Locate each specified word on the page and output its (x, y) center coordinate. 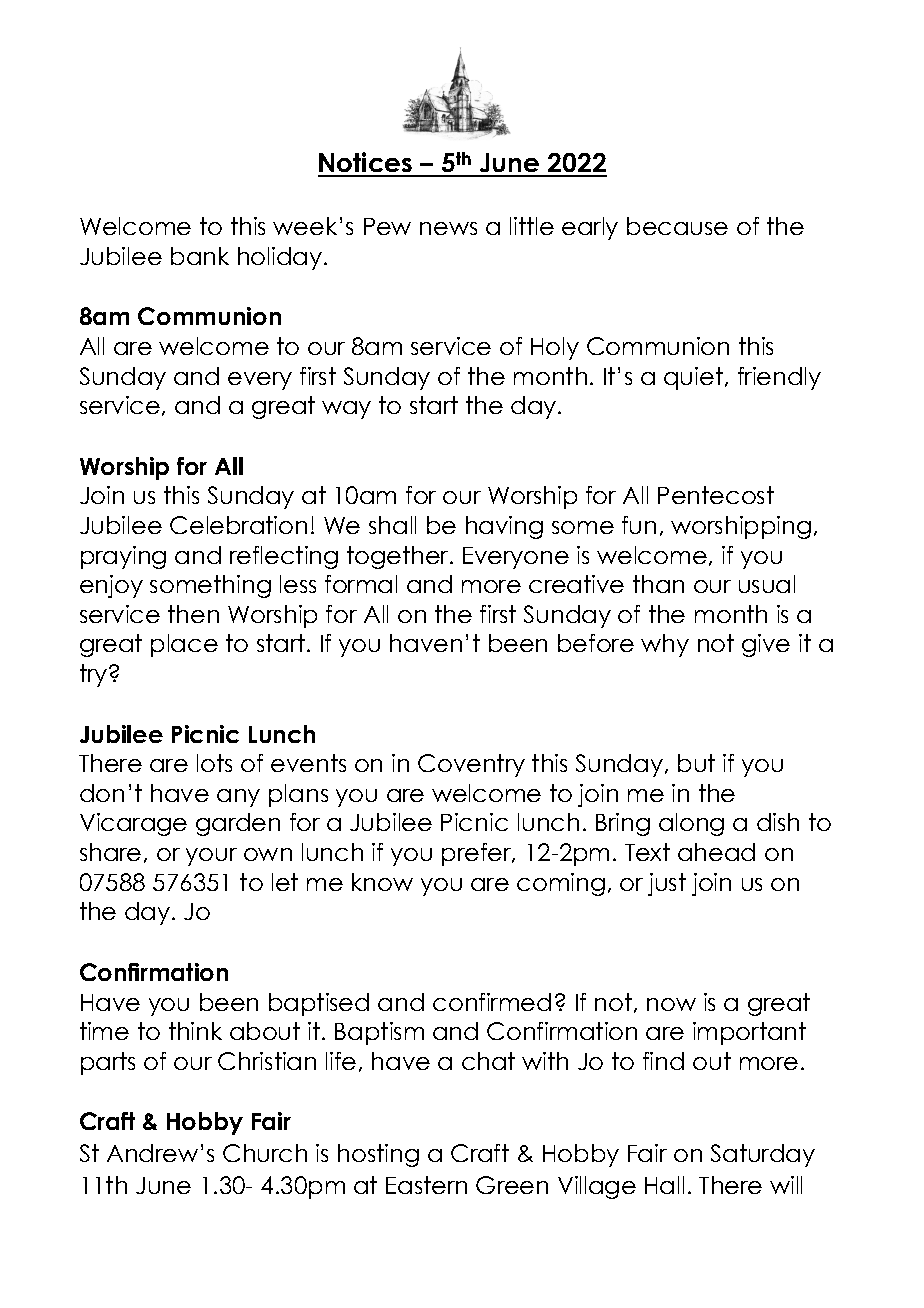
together (399, 557)
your (211, 857)
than (658, 584)
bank (200, 256)
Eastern (426, 1185)
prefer (478, 854)
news (448, 228)
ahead (716, 852)
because (677, 226)
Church (265, 1153)
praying (123, 557)
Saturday (763, 1155)
